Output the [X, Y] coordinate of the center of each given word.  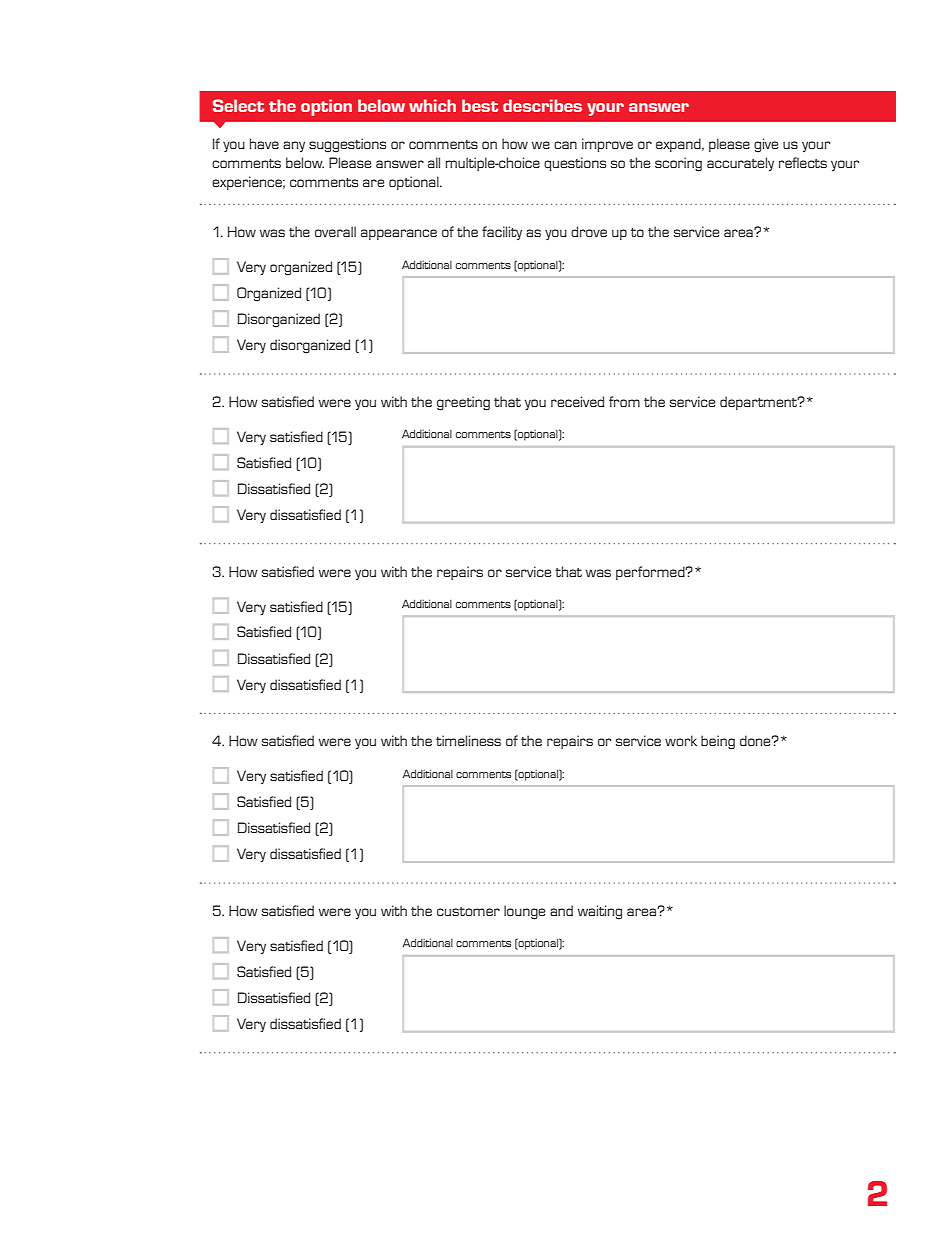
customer [468, 911]
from [624, 401]
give [766, 145]
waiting [600, 912]
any [294, 146]
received [577, 401]
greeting [463, 403]
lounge [524, 912]
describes [542, 105]
